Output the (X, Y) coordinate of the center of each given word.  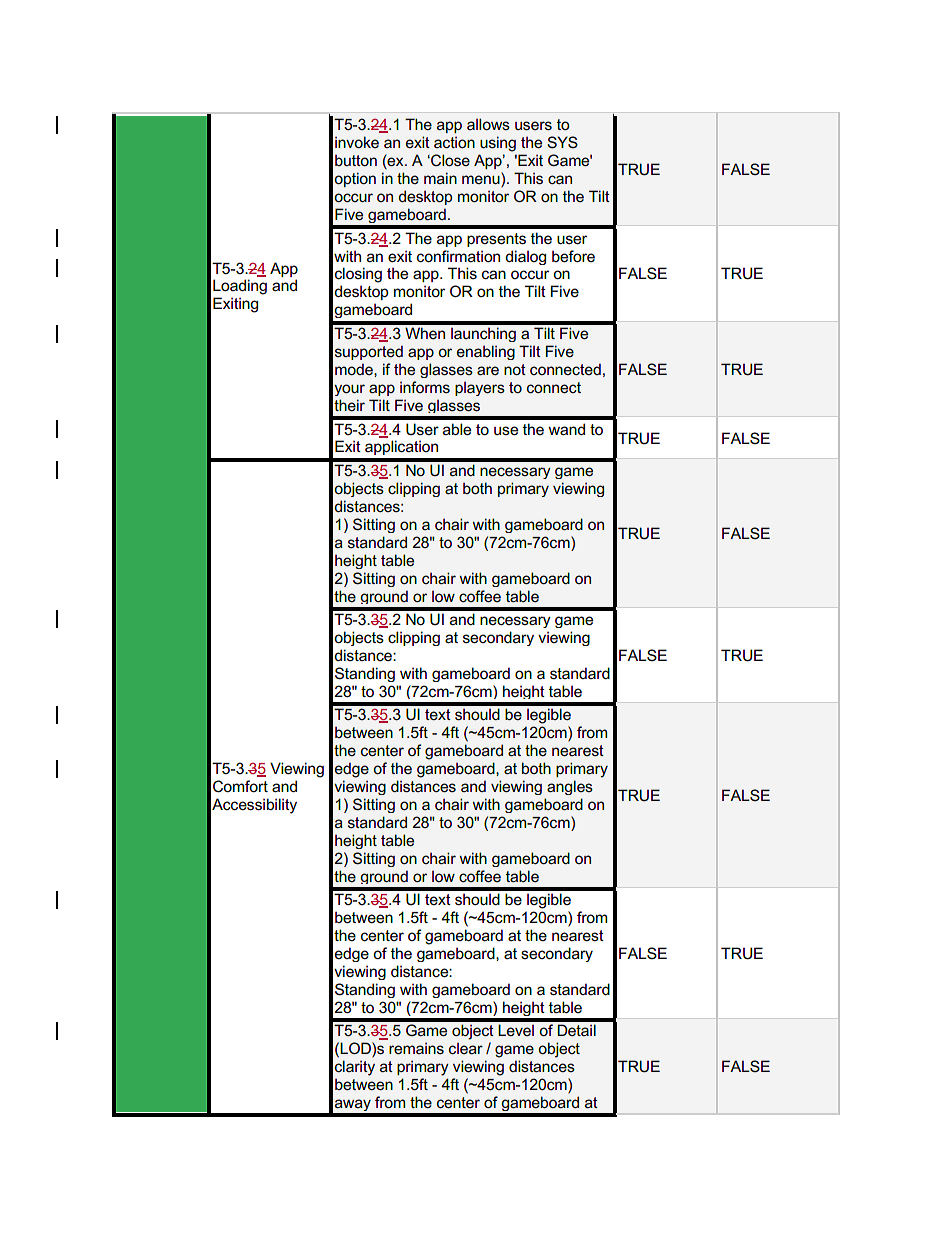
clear (466, 1048)
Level (516, 1030)
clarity (355, 1068)
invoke (357, 142)
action (454, 142)
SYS (562, 142)
